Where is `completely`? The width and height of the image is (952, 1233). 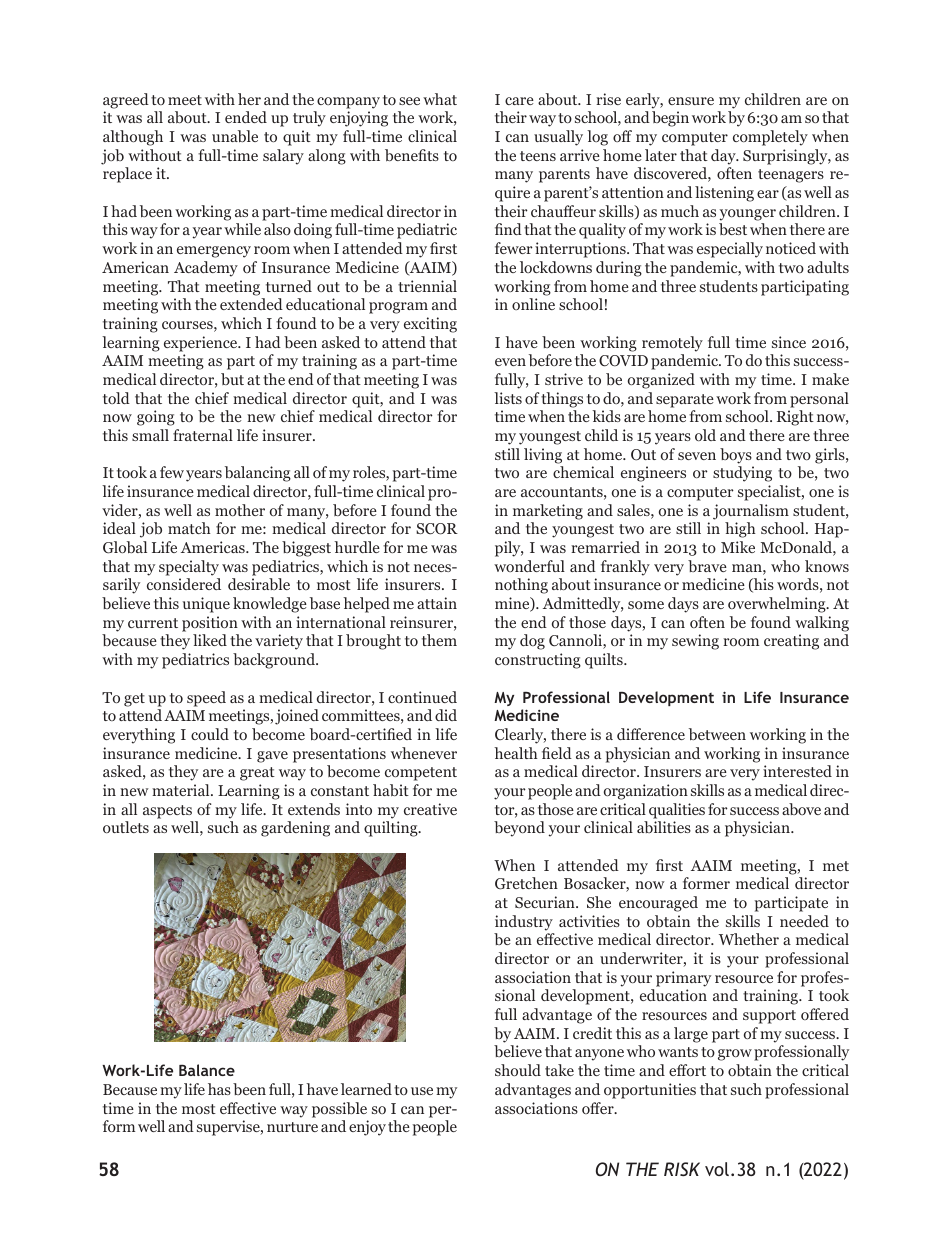
completely is located at coordinates (770, 138).
